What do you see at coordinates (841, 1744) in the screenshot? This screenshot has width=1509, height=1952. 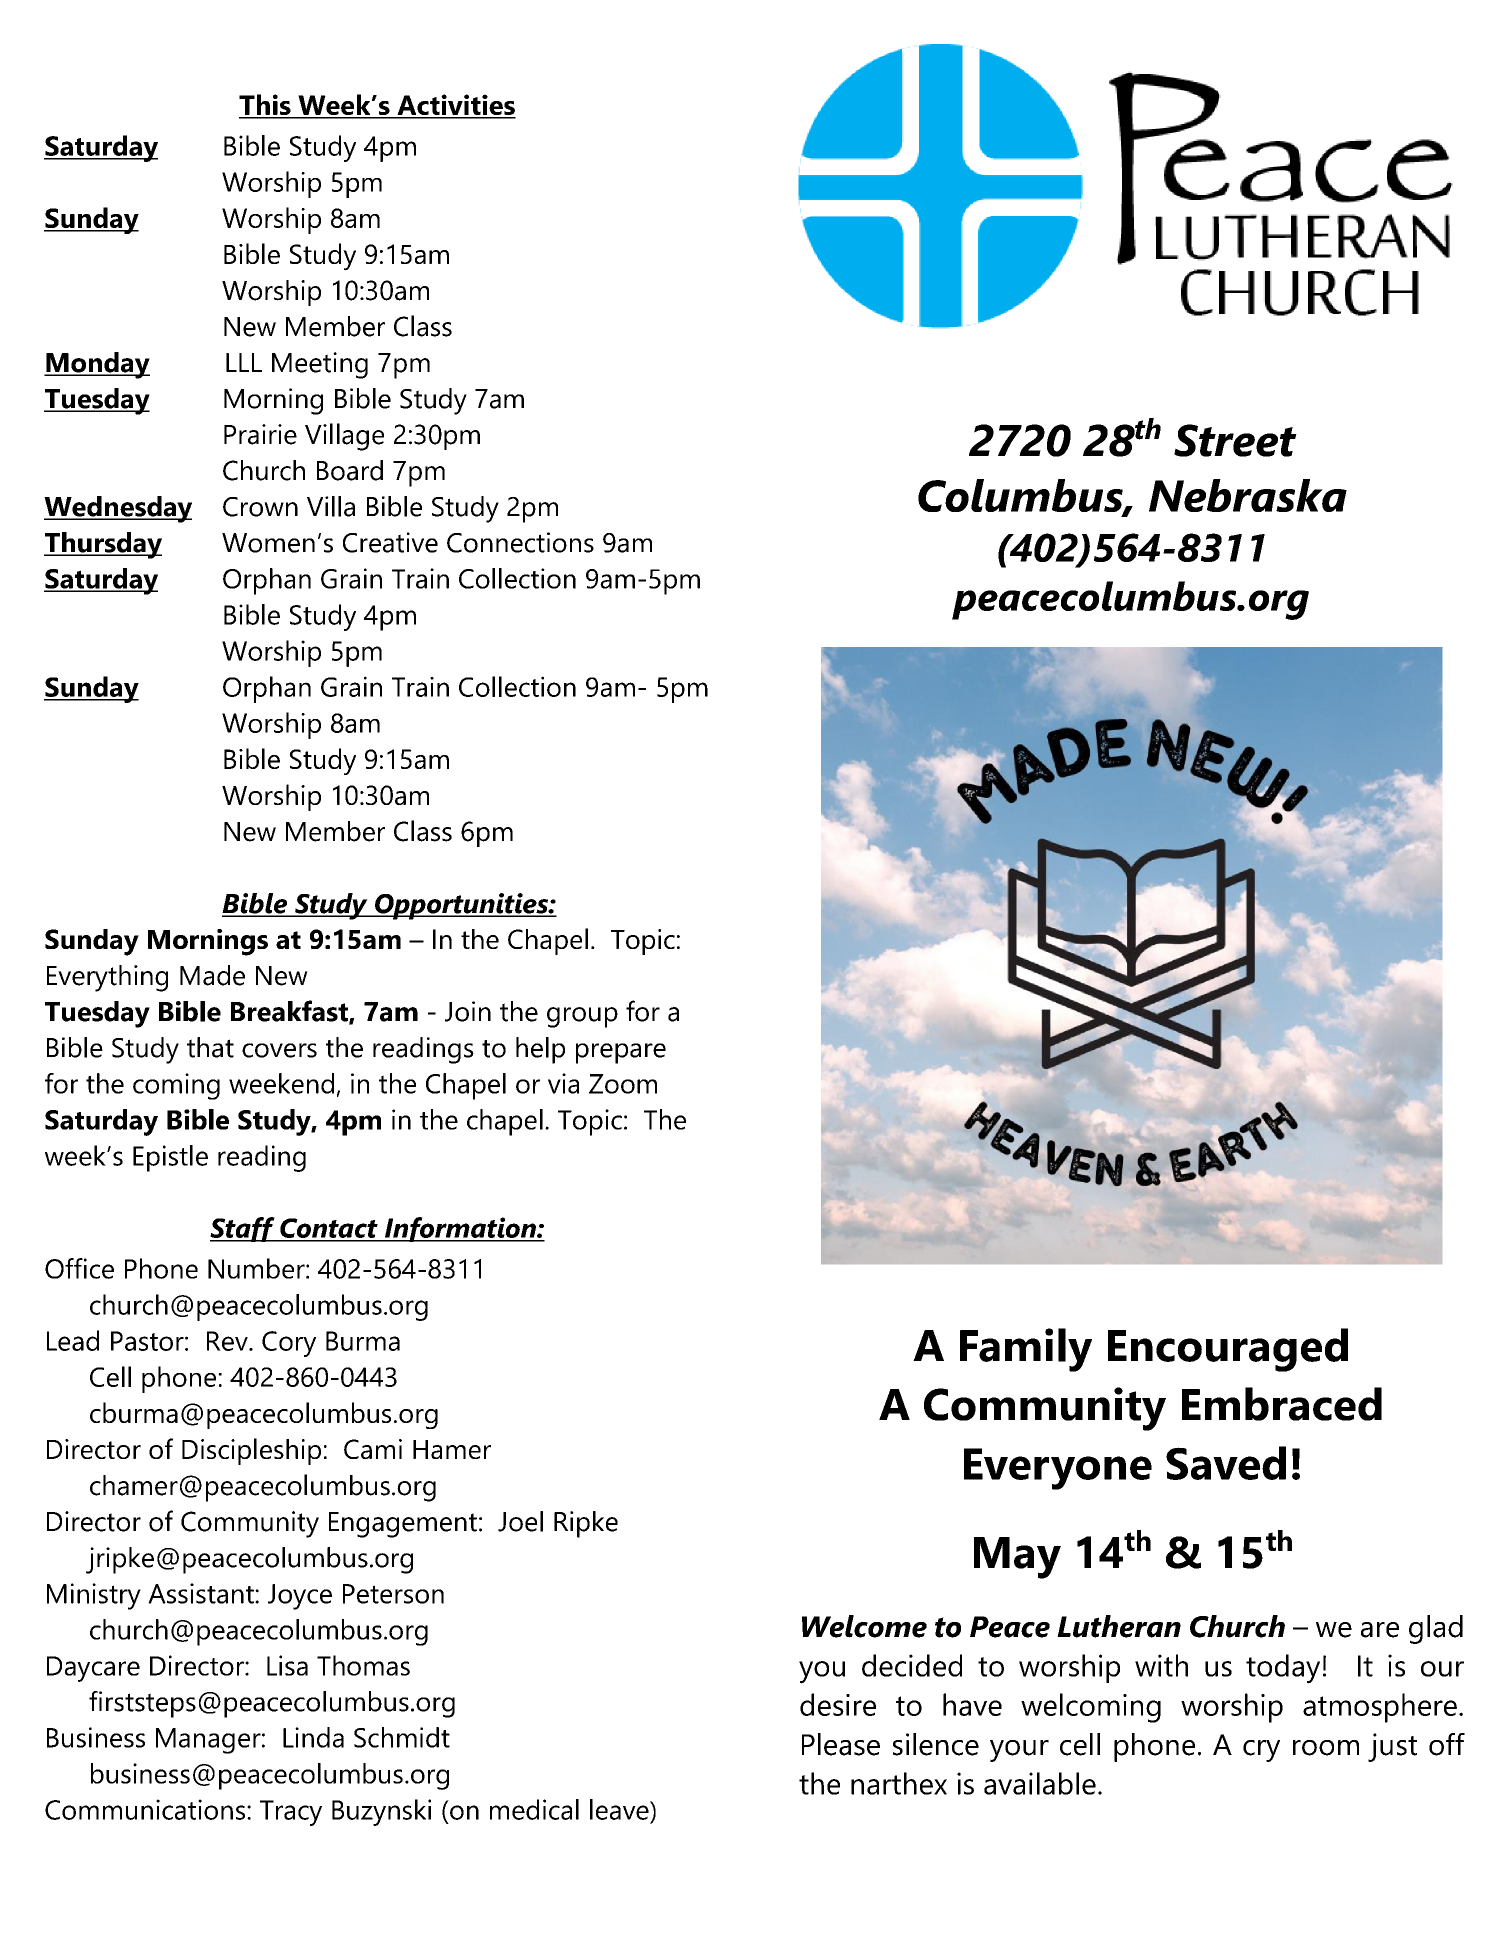 I see `Please` at bounding box center [841, 1744].
